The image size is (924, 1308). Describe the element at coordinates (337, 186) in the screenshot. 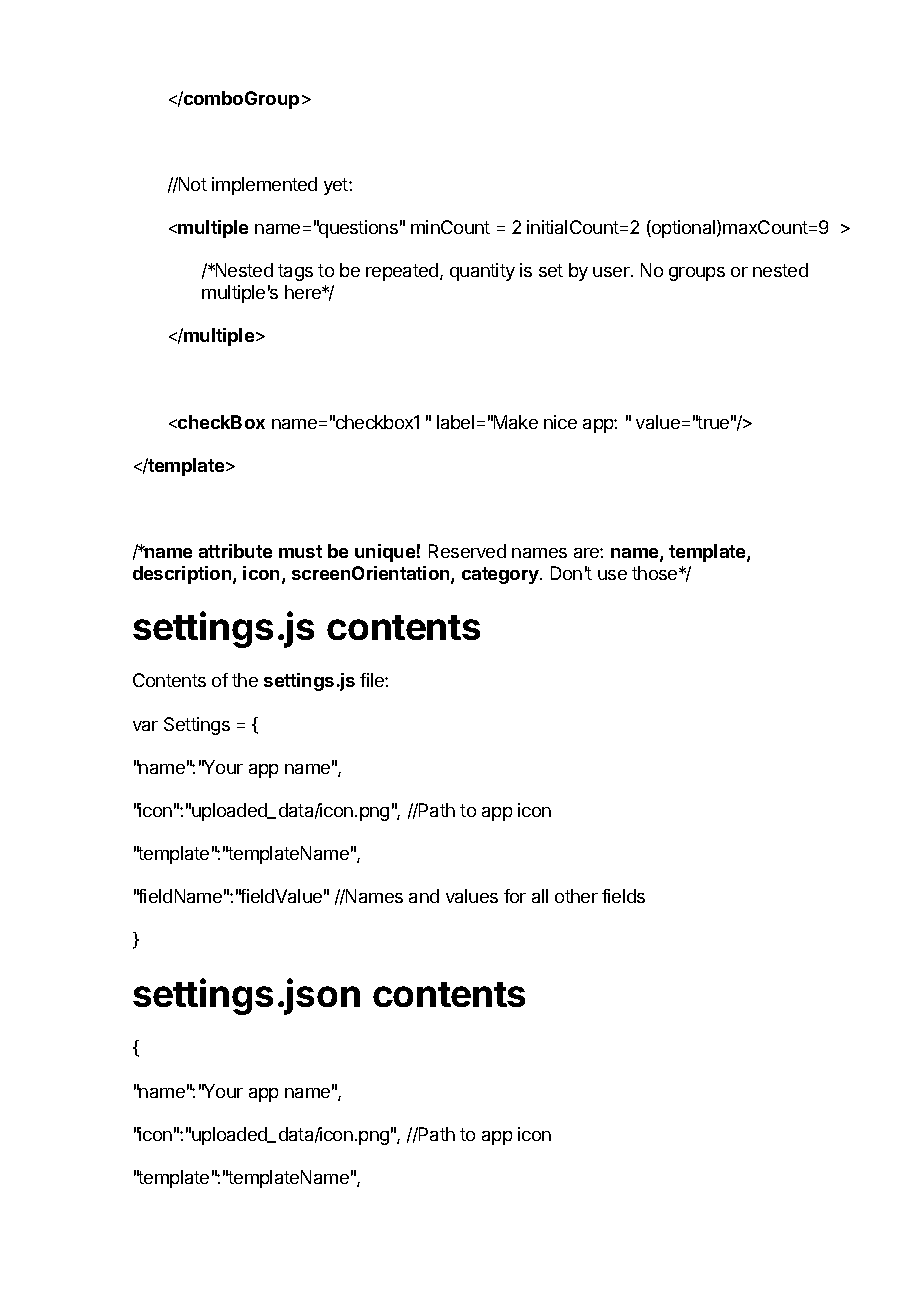

I see `yet` at that location.
